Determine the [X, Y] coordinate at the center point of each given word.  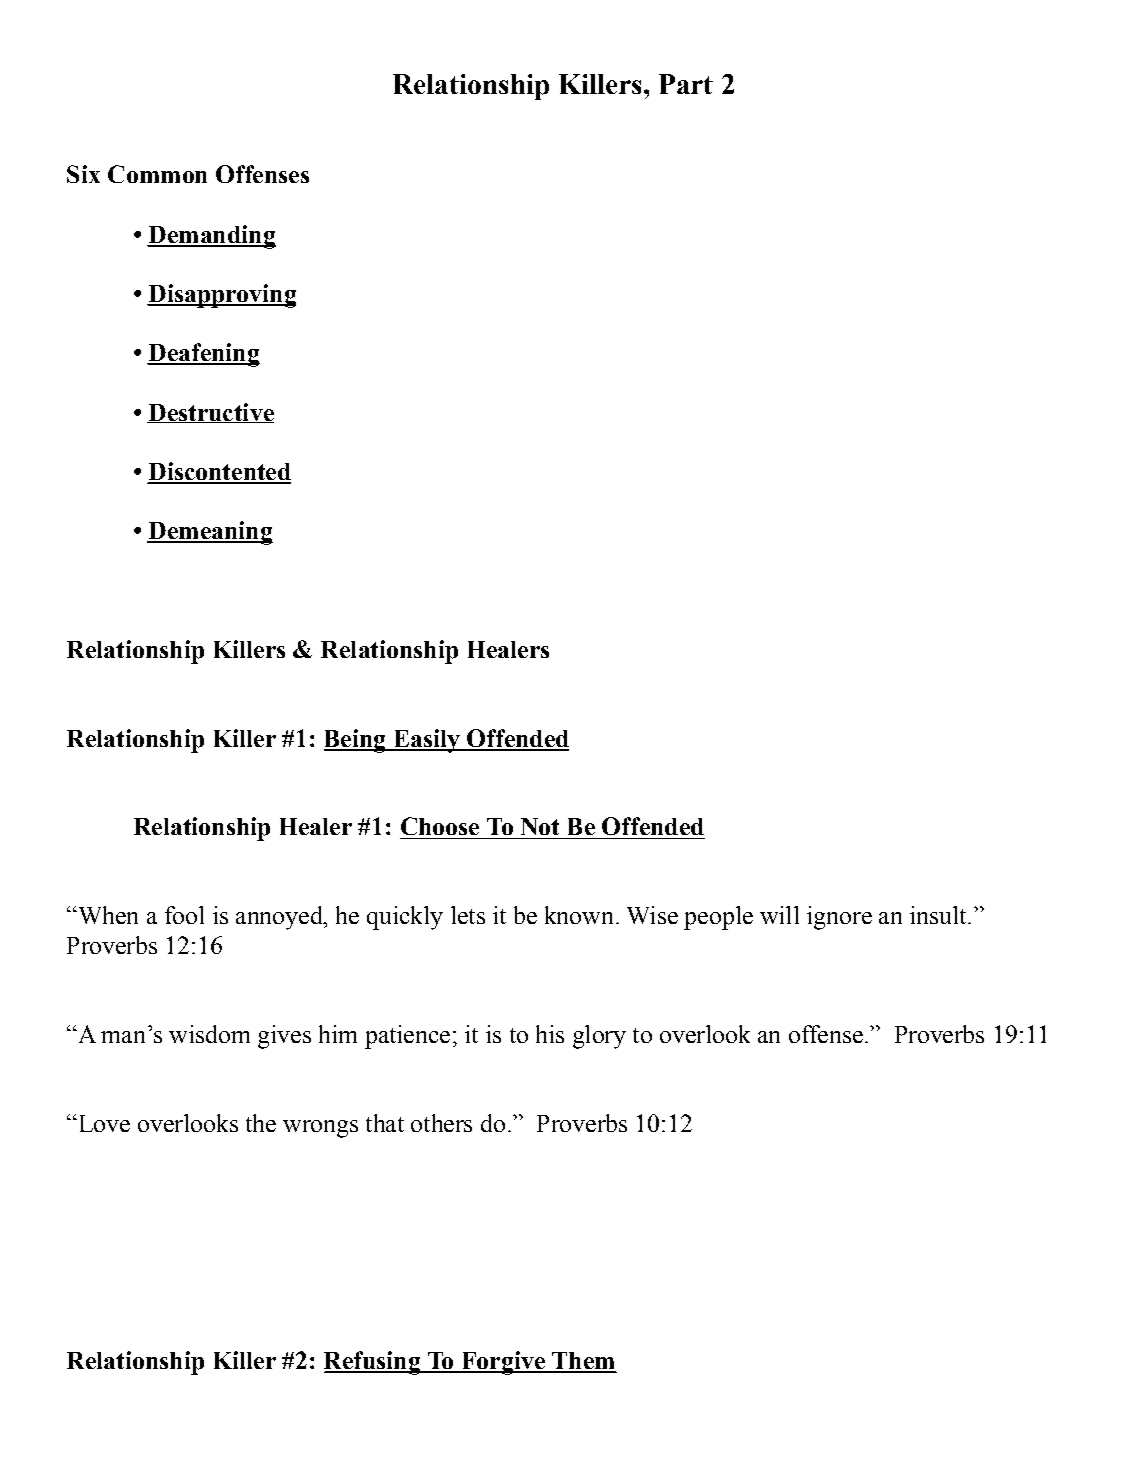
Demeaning [210, 533]
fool [184, 915]
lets [468, 915]
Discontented [219, 472]
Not [540, 826]
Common [157, 174]
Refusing [373, 1363]
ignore [839, 918]
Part [686, 84]
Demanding [211, 237]
